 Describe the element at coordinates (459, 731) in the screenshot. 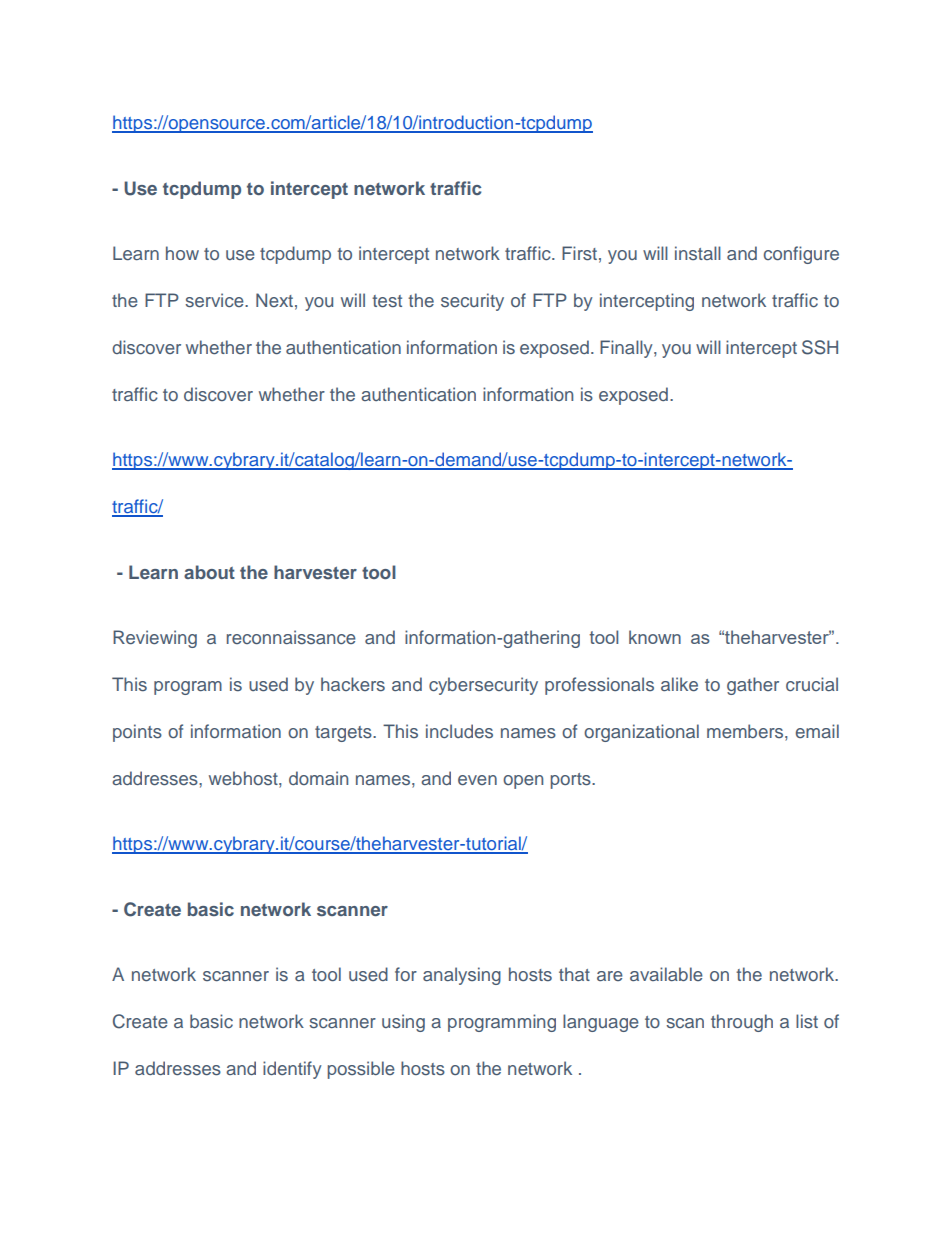

I see `includes` at that location.
